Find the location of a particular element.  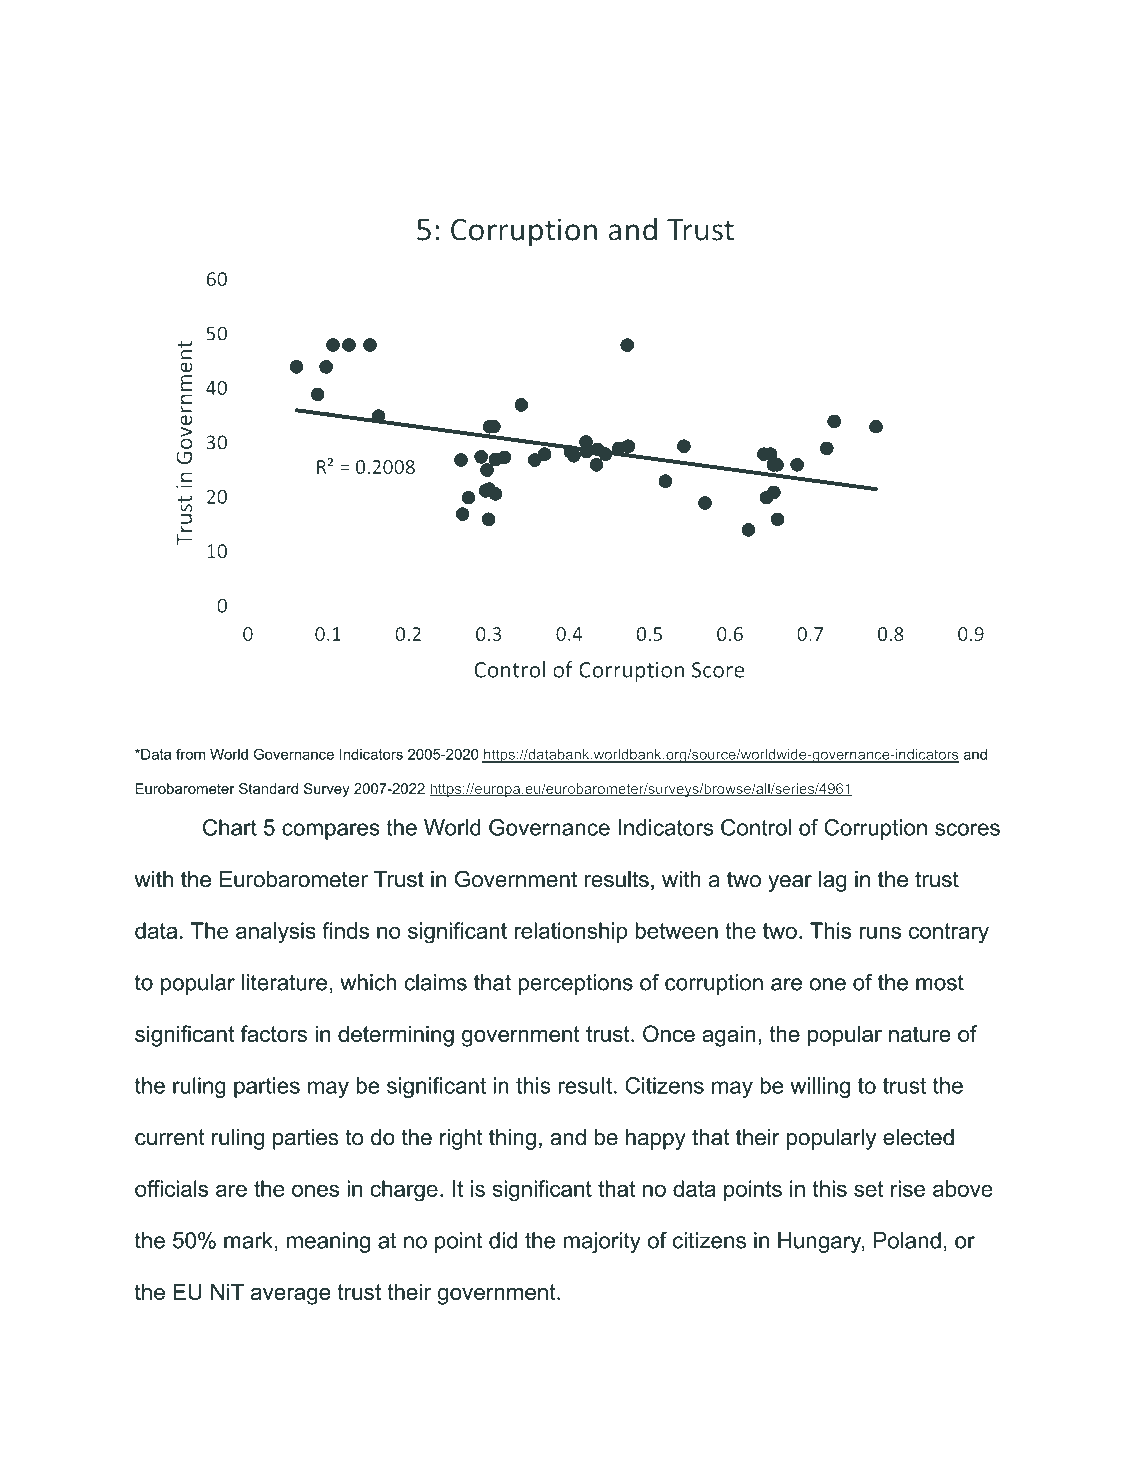

willing is located at coordinates (820, 1087).
